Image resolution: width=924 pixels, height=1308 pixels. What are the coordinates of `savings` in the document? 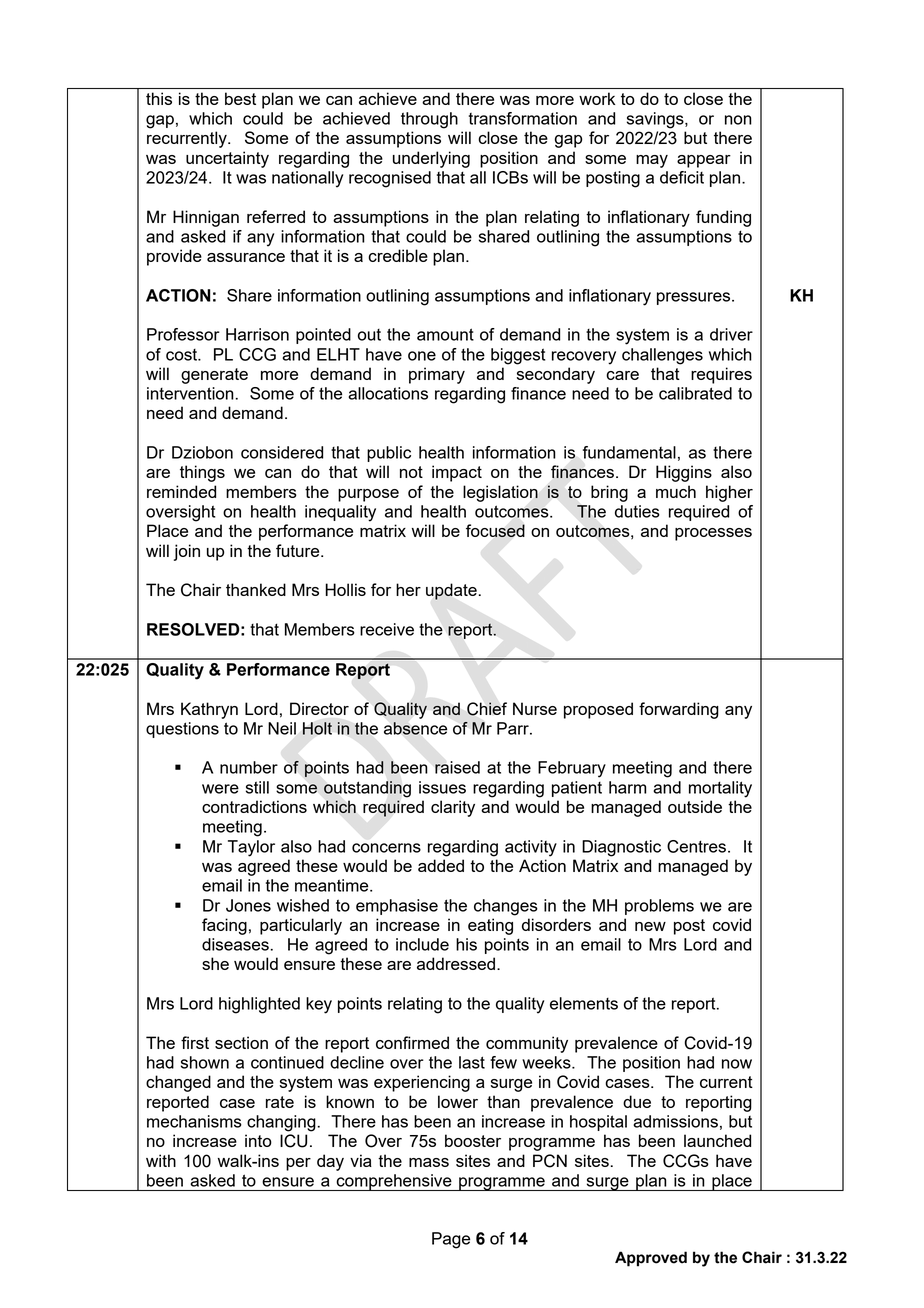 It's located at (656, 120).
